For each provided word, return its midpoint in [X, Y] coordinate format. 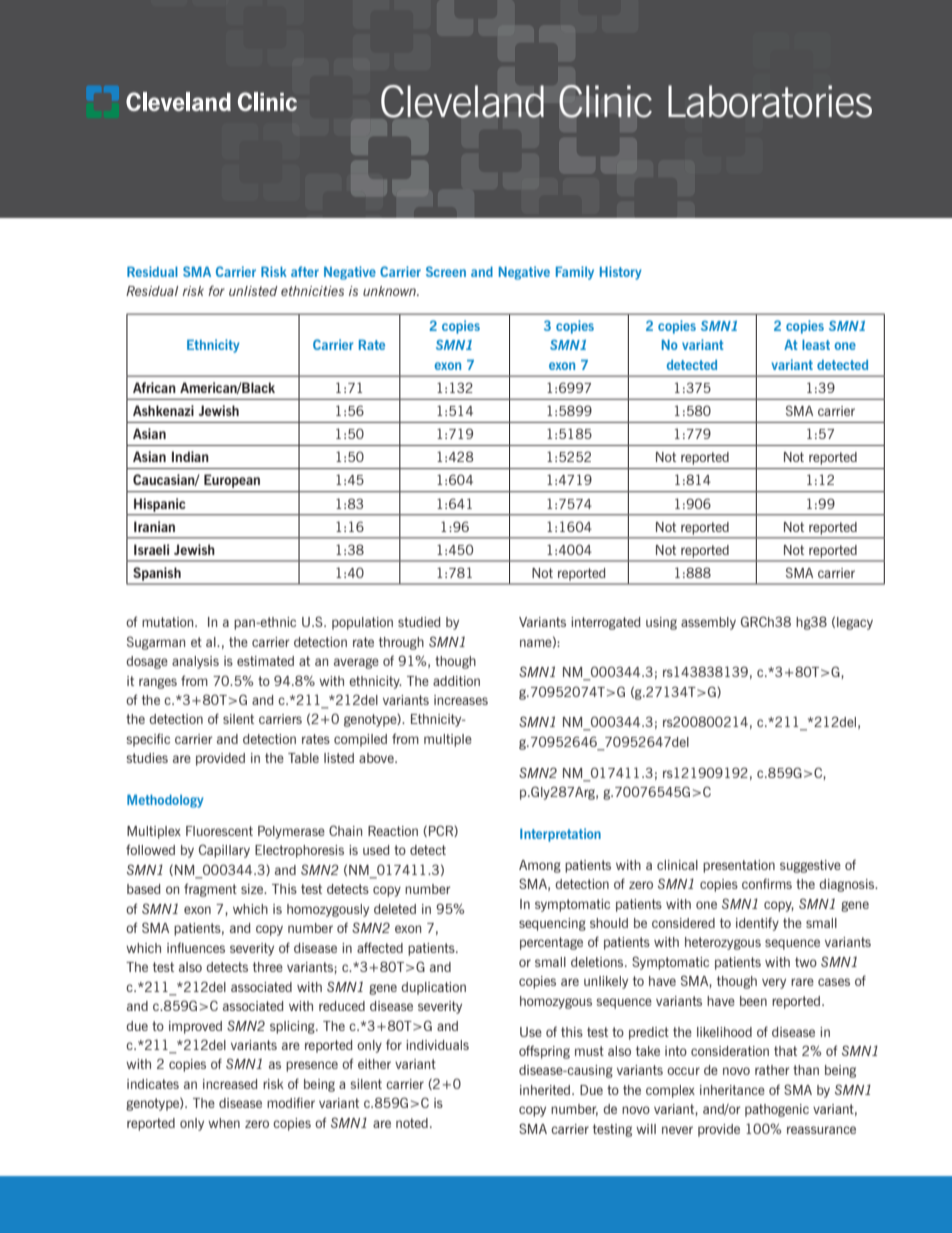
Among [540, 866]
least [816, 345]
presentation [739, 866]
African [154, 387]
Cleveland [462, 101]
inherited [546, 1090]
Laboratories [770, 101]
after [305, 271]
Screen [446, 271]
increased [230, 1084]
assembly [708, 623]
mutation [169, 622]
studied [419, 622]
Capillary [224, 851]
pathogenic [777, 1110]
